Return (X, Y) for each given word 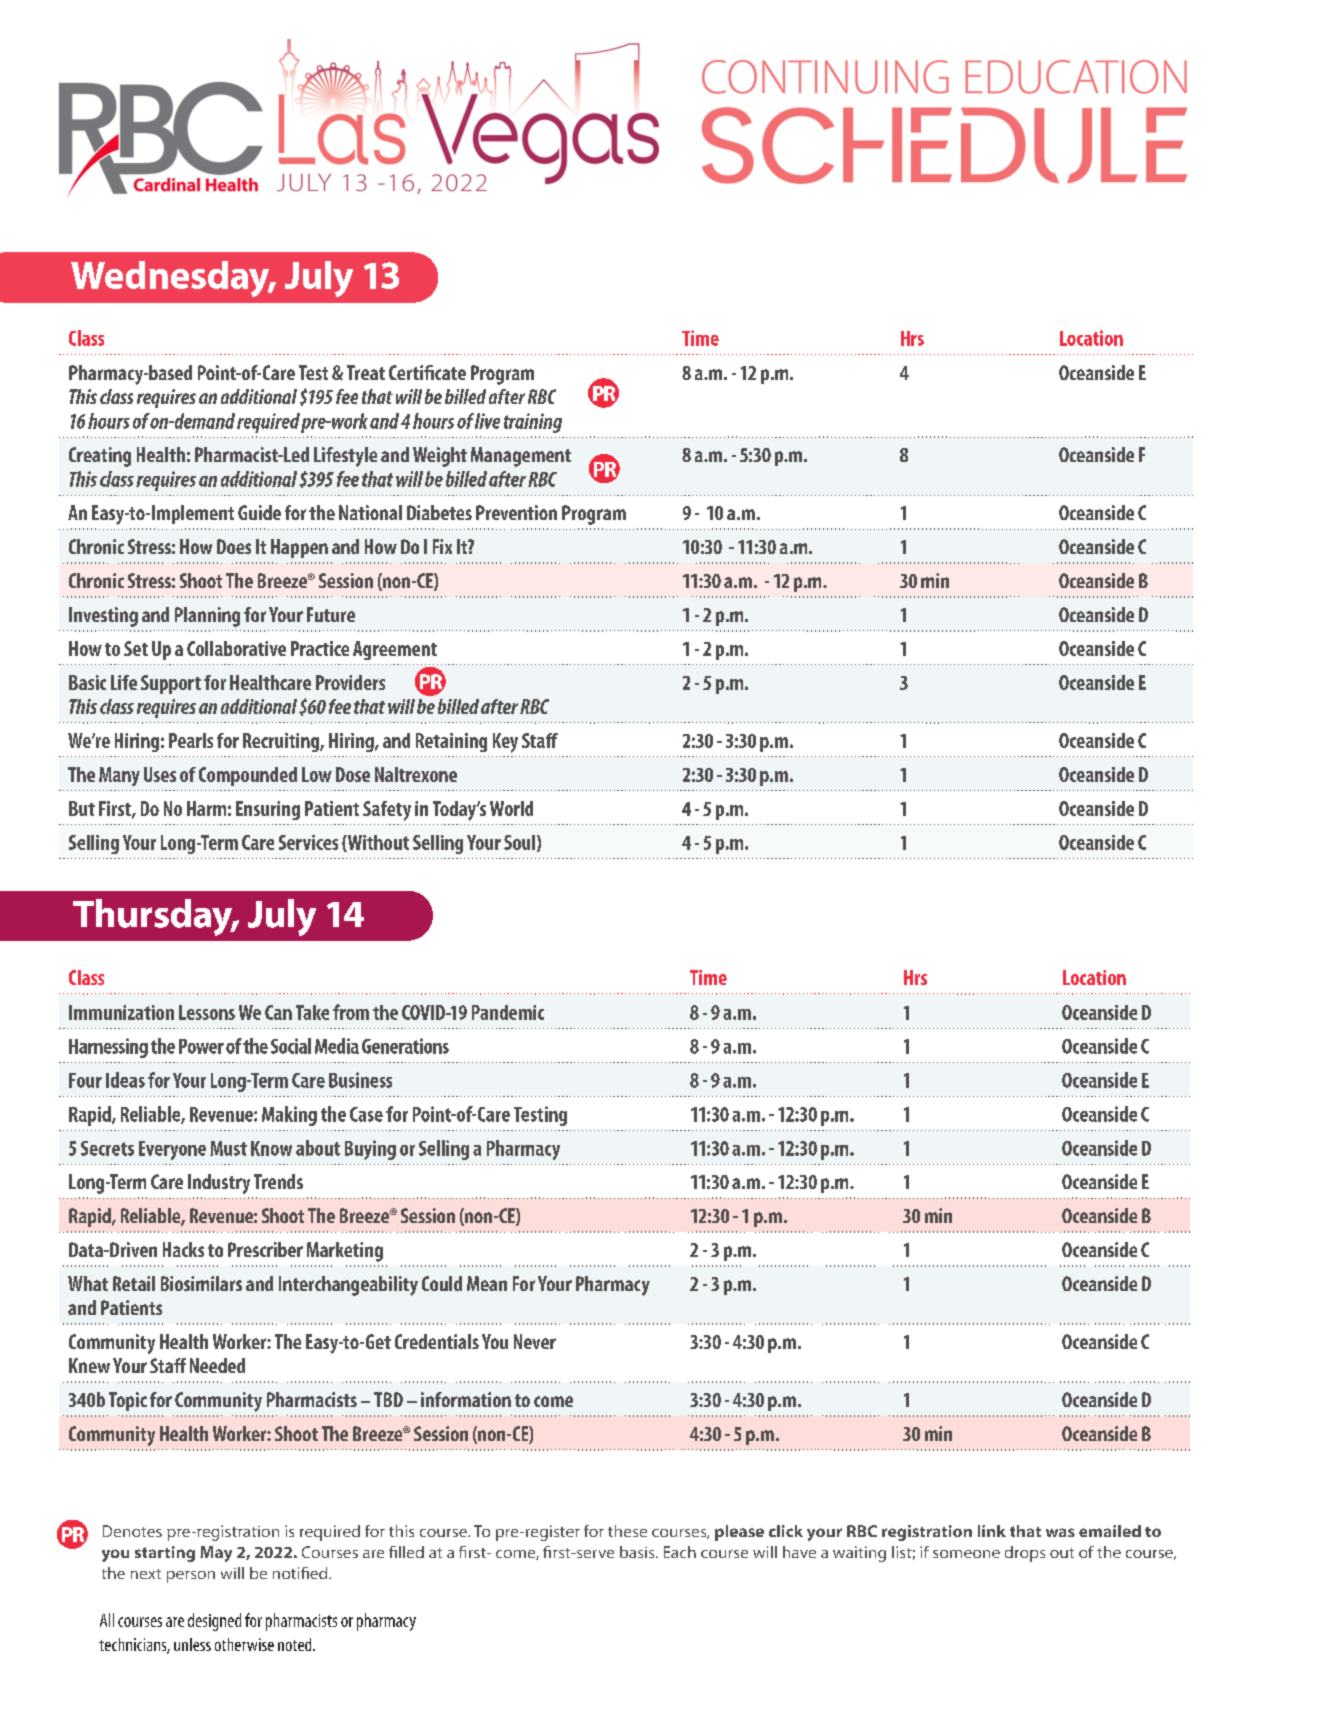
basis (638, 1552)
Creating (100, 457)
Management (521, 457)
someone (966, 1554)
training (533, 423)
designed (214, 1622)
